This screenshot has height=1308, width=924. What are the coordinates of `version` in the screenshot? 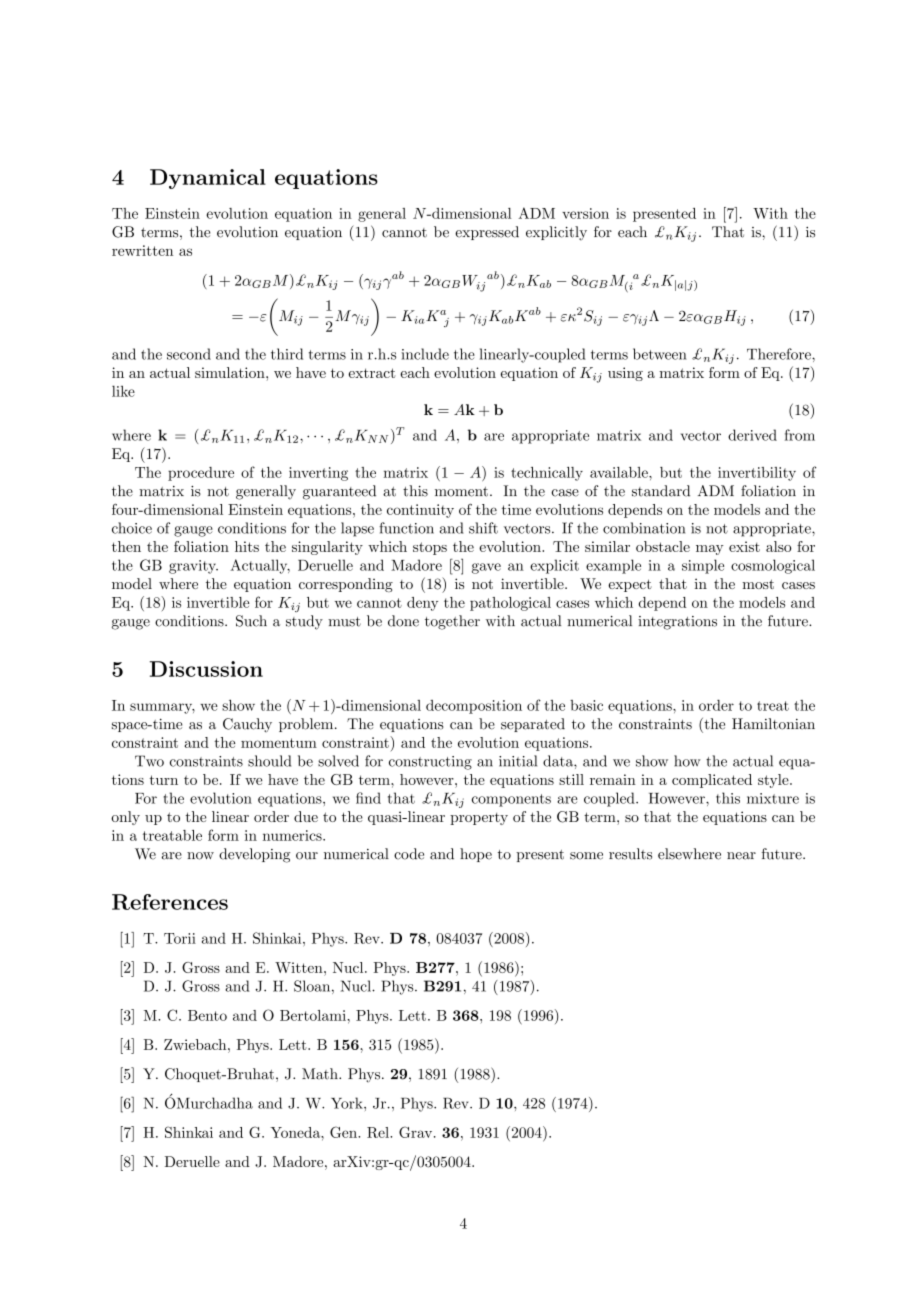 It's located at (585, 213).
